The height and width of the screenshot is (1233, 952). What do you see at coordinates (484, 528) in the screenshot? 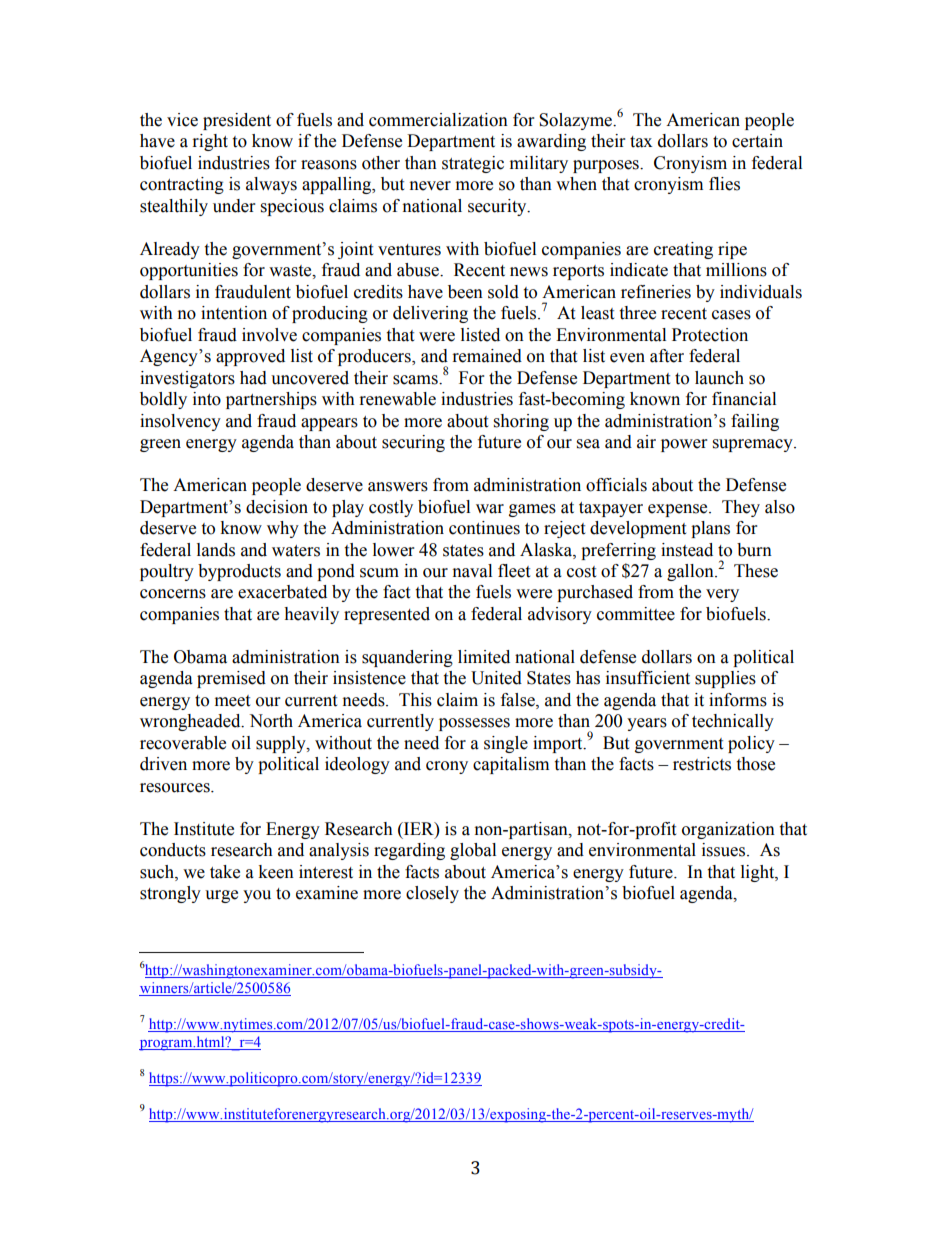
I see `continues` at bounding box center [484, 528].
